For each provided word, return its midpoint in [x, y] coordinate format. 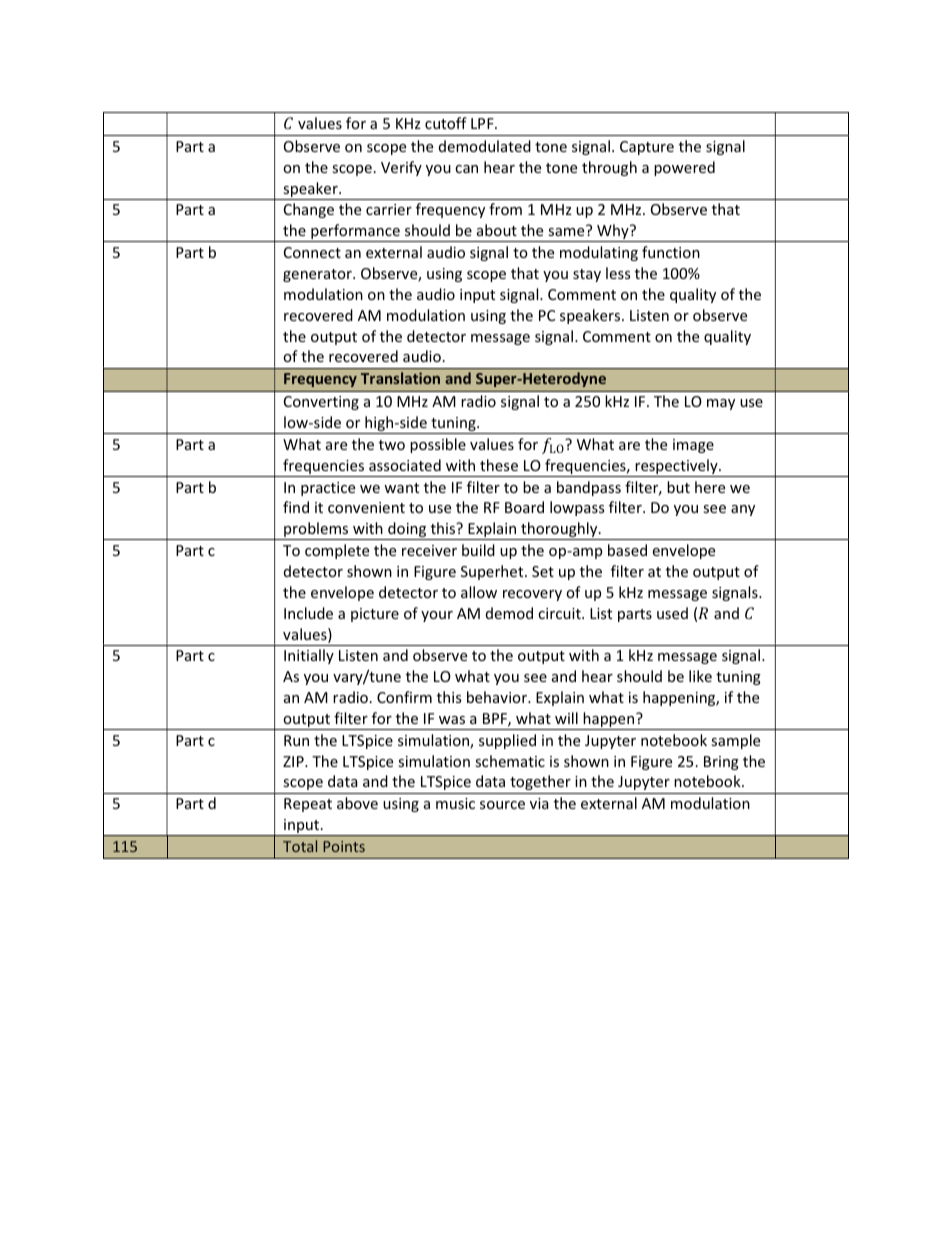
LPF [483, 123]
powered [684, 168]
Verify [401, 168]
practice [328, 489]
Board [524, 507]
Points [344, 846]
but [678, 487]
